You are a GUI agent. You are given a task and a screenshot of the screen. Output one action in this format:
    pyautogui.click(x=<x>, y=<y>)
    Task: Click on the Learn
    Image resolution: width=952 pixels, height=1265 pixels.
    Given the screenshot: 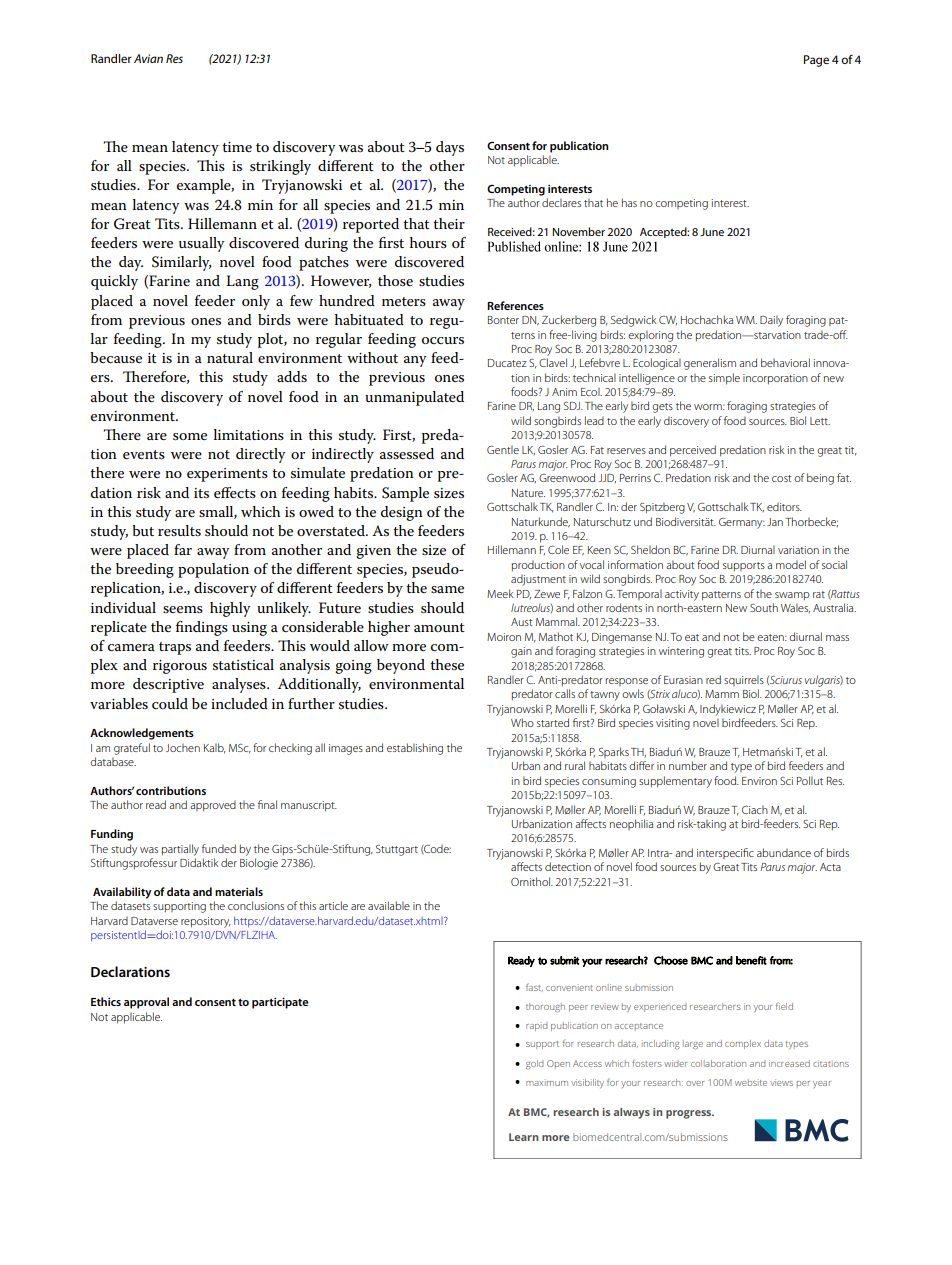 What is the action you would take?
    pyautogui.click(x=523, y=1137)
